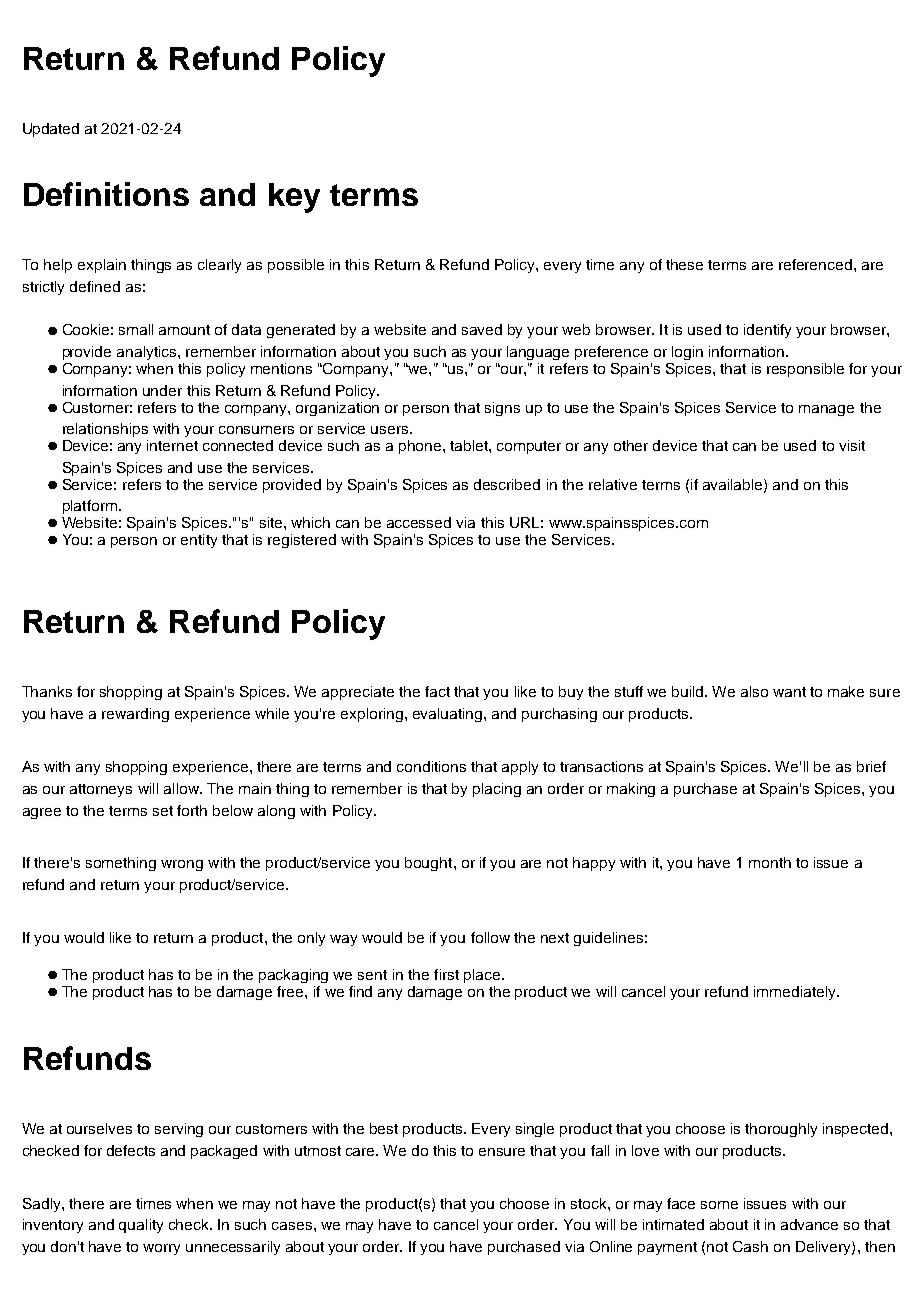  I want to click on fact, so click(437, 691).
